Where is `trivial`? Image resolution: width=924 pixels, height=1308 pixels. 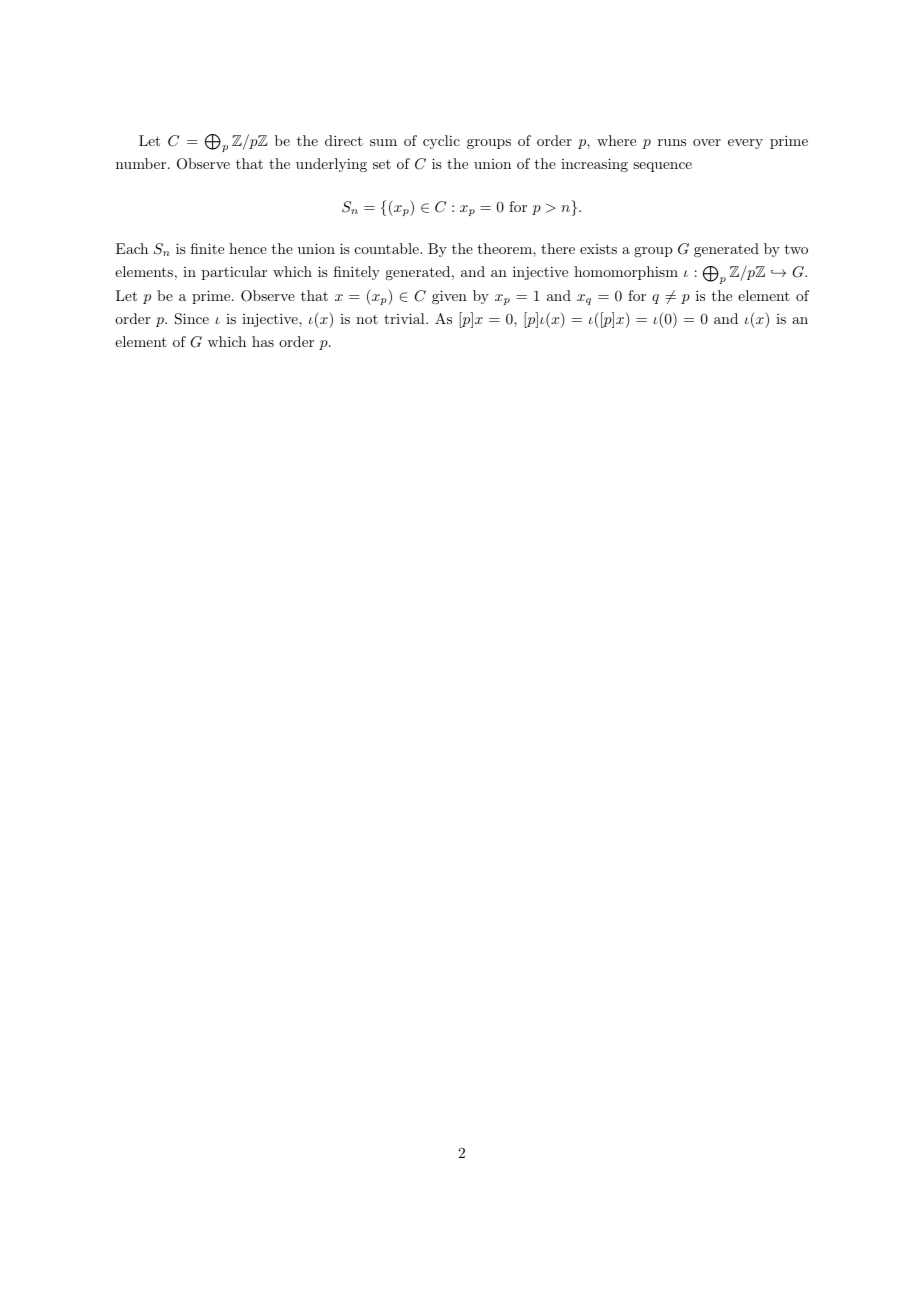 trivial is located at coordinates (405, 318).
